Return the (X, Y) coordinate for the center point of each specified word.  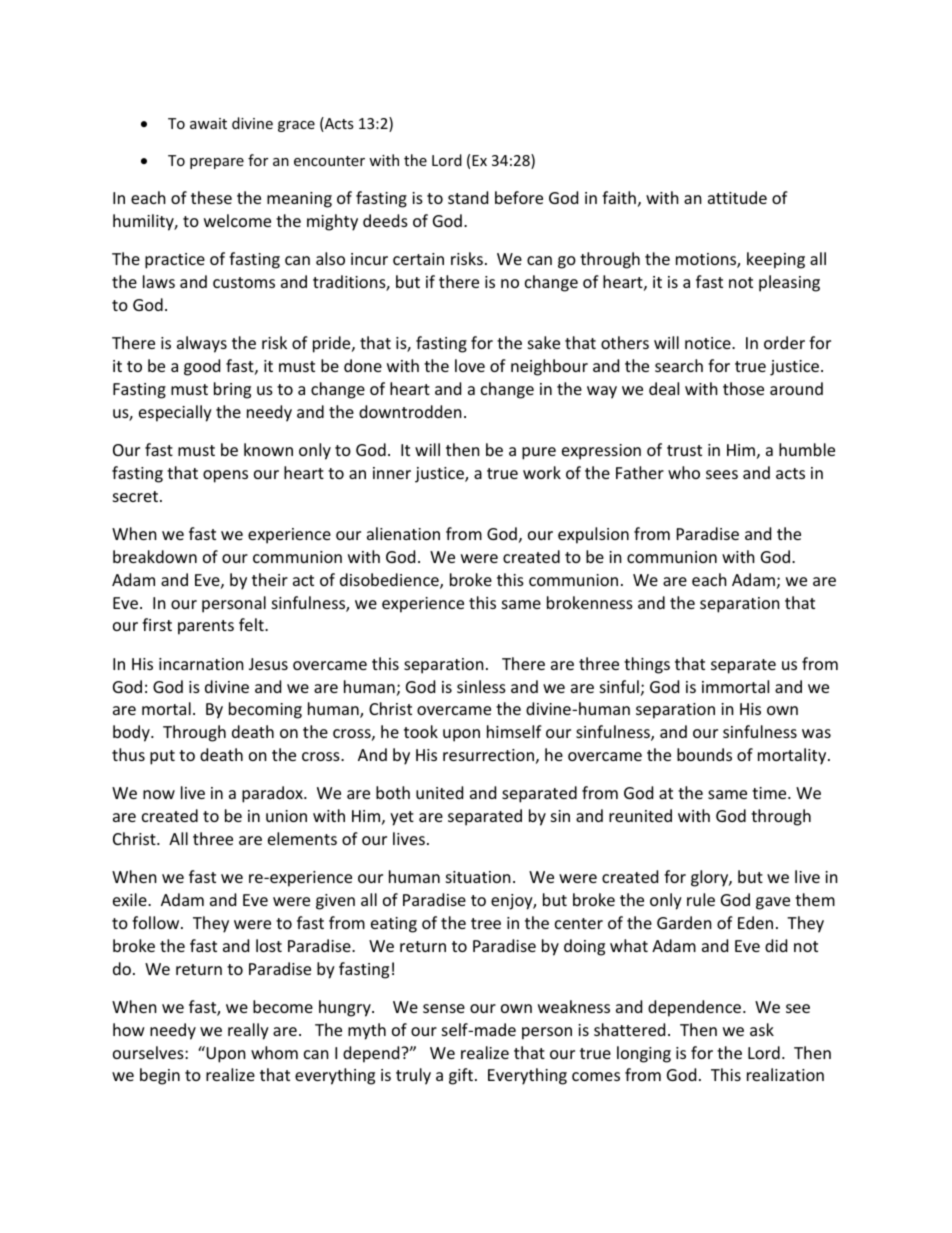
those (743, 388)
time (770, 793)
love (470, 365)
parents (206, 627)
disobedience (390, 581)
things (647, 665)
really (248, 1031)
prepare (217, 163)
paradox (273, 794)
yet (402, 818)
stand (468, 197)
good (202, 367)
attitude (737, 197)
